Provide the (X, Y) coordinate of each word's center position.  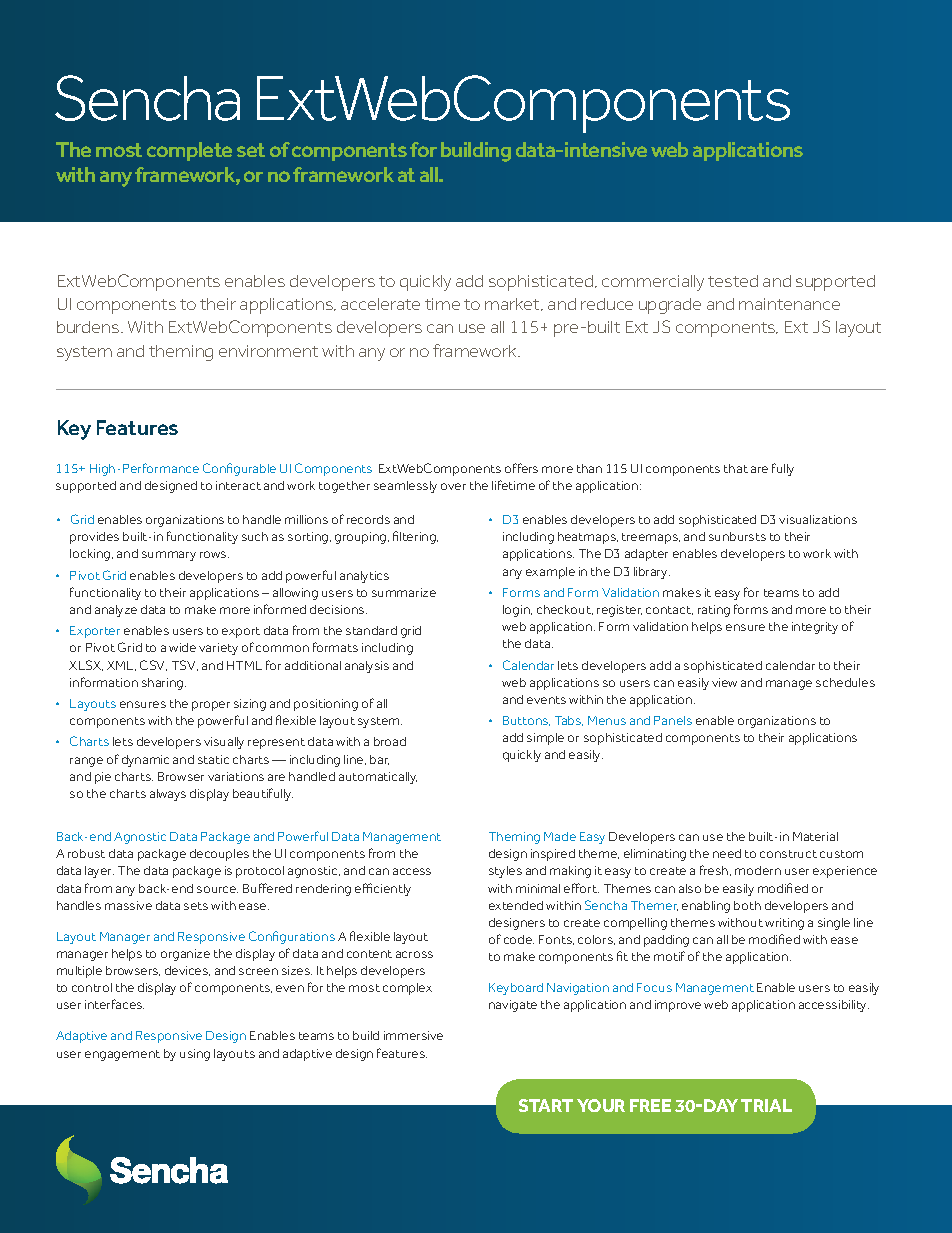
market (514, 304)
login (517, 611)
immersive (413, 1035)
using (195, 1055)
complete (189, 151)
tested (733, 281)
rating (714, 611)
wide (182, 647)
